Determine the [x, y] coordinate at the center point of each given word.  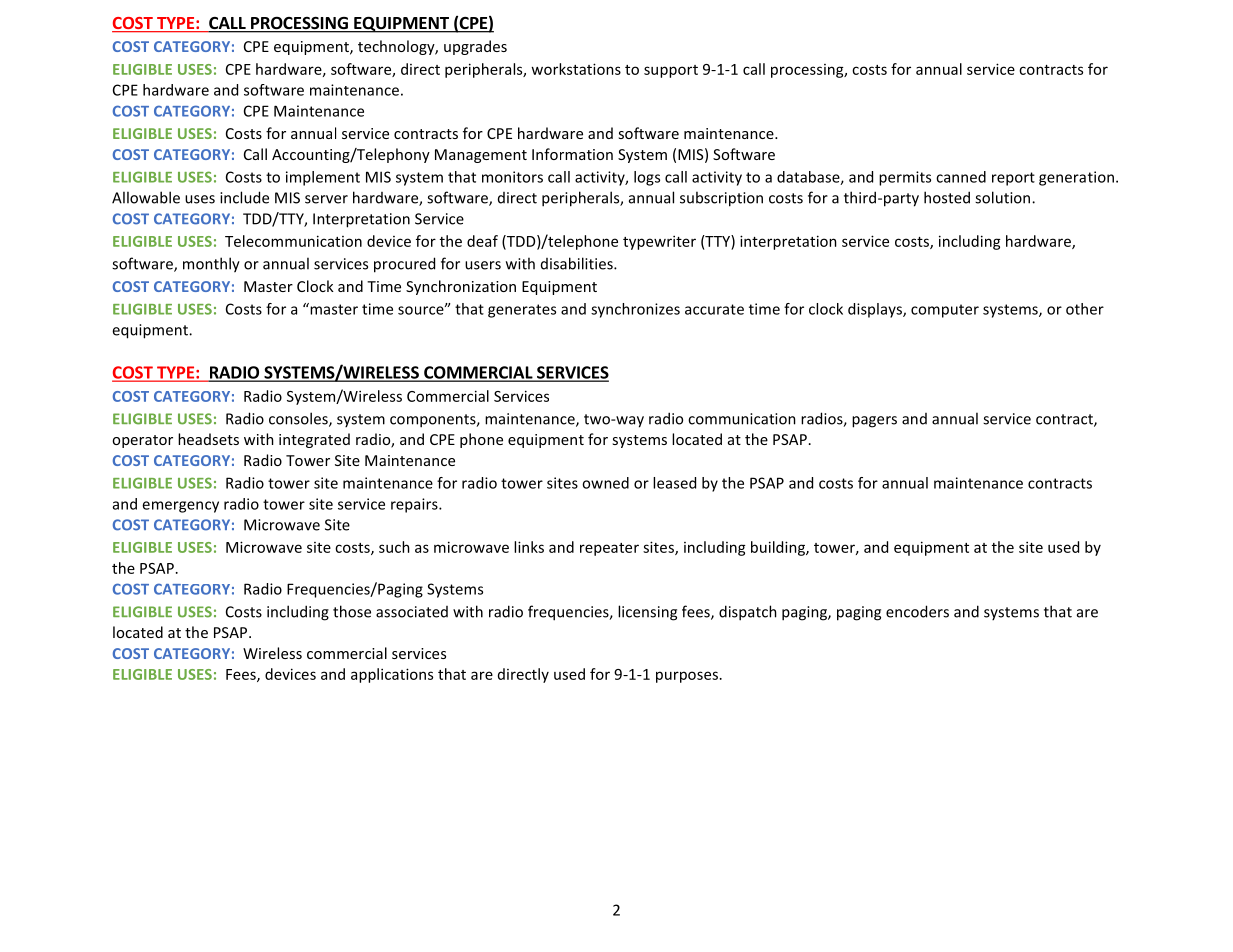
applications [392, 675]
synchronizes [635, 310]
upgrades [475, 47]
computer [945, 311]
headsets [208, 439]
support [671, 71]
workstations [576, 69]
